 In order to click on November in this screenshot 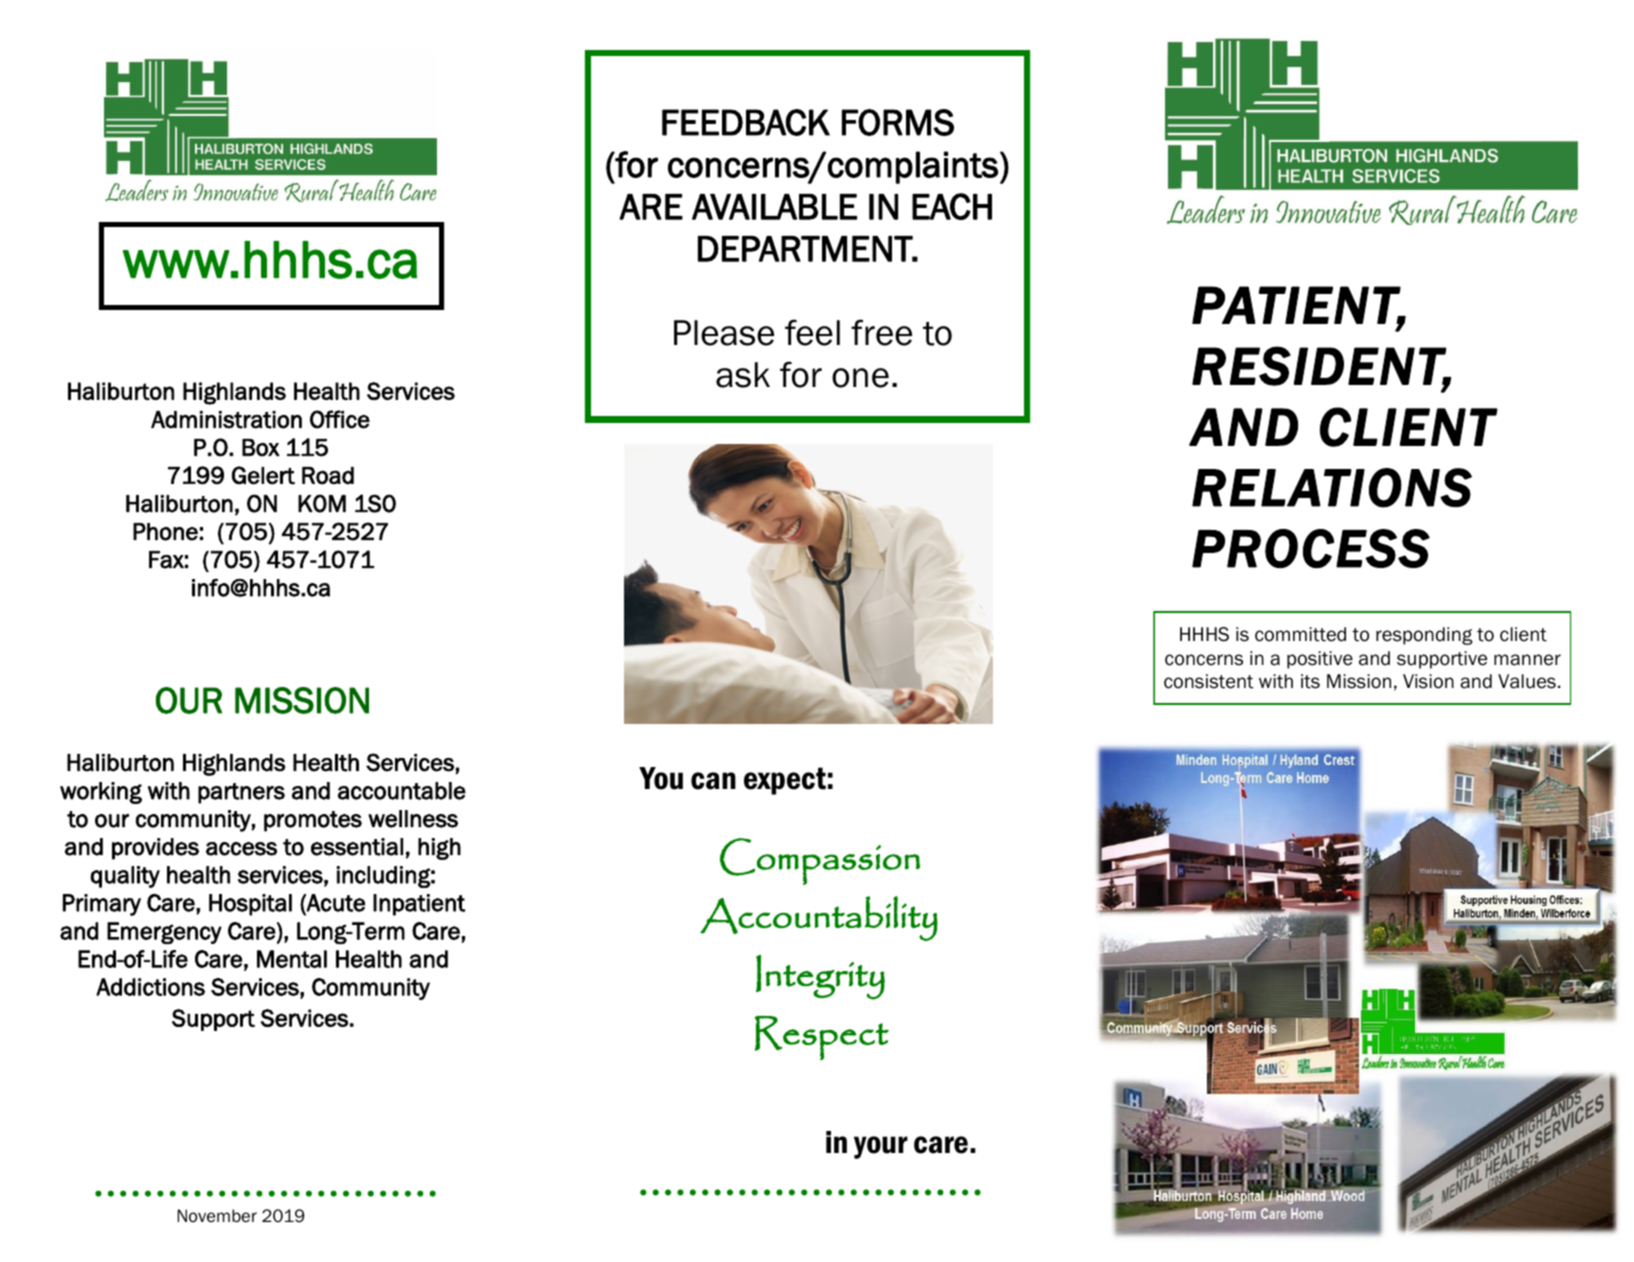, I will do `click(217, 1216)`.
